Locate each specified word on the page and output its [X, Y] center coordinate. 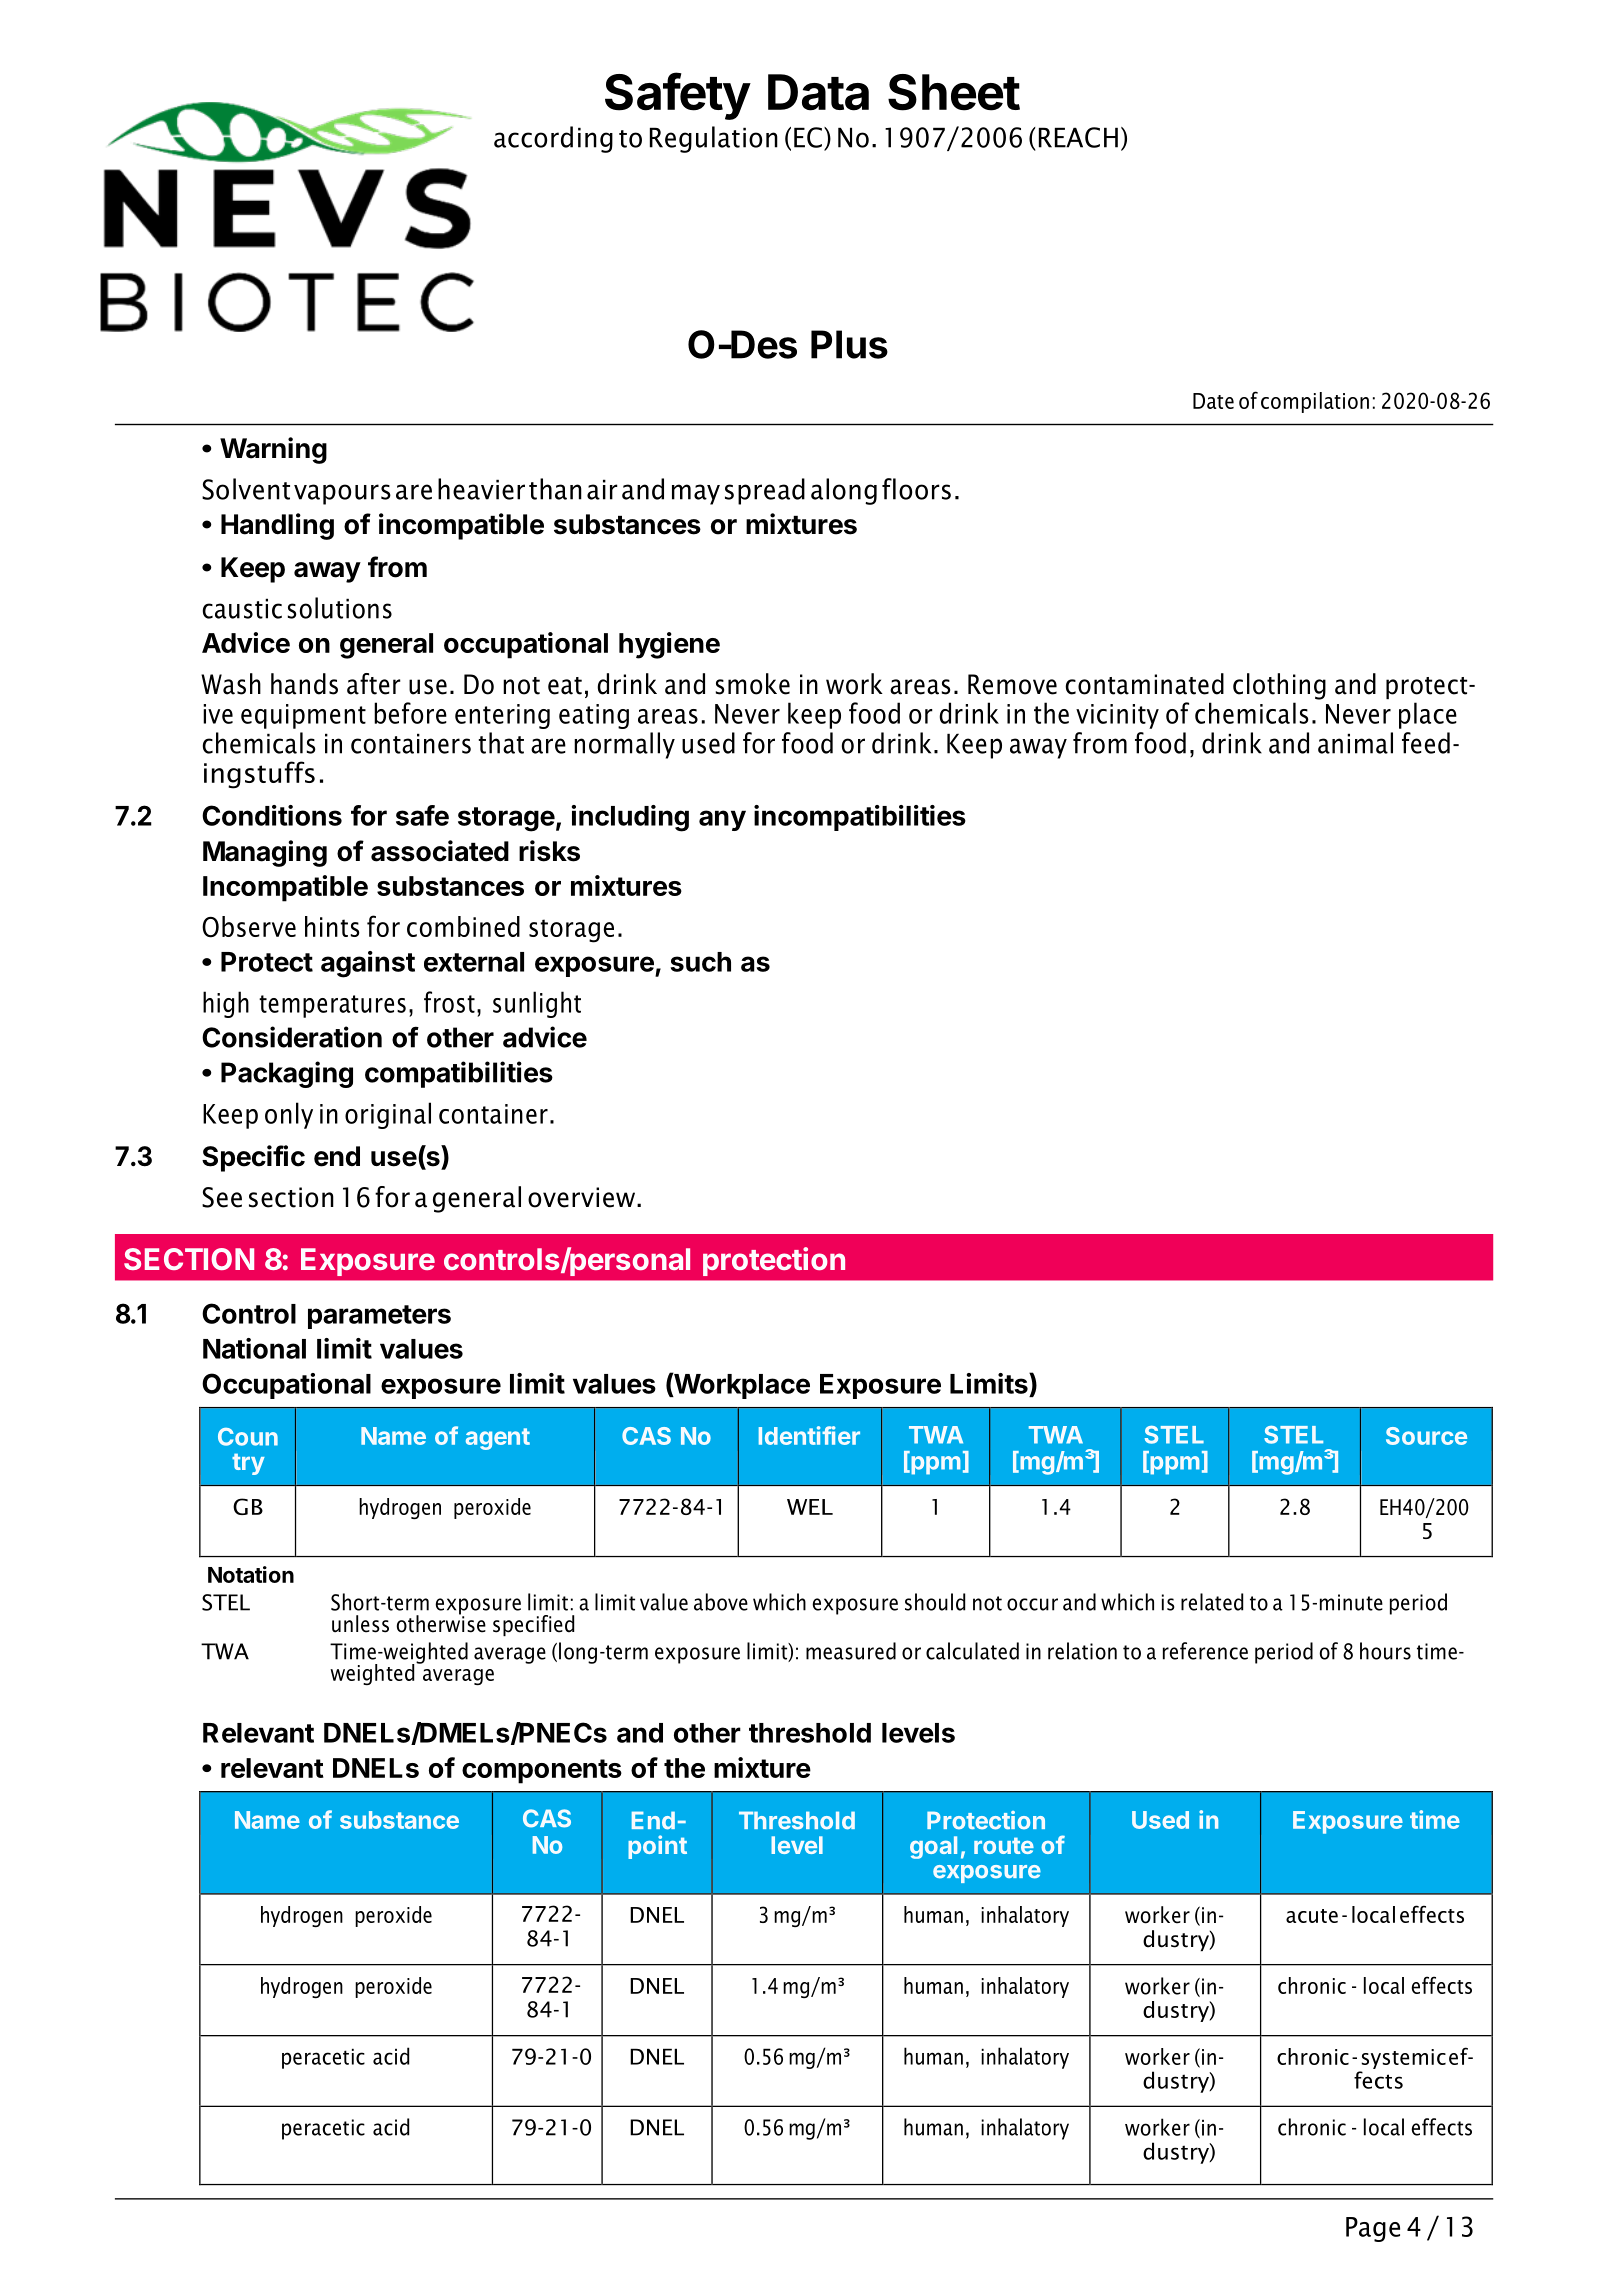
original [388, 1115]
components [542, 1771]
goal [933, 1847]
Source [1426, 1436]
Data [818, 92]
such [700, 962]
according [553, 139]
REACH [1078, 137]
